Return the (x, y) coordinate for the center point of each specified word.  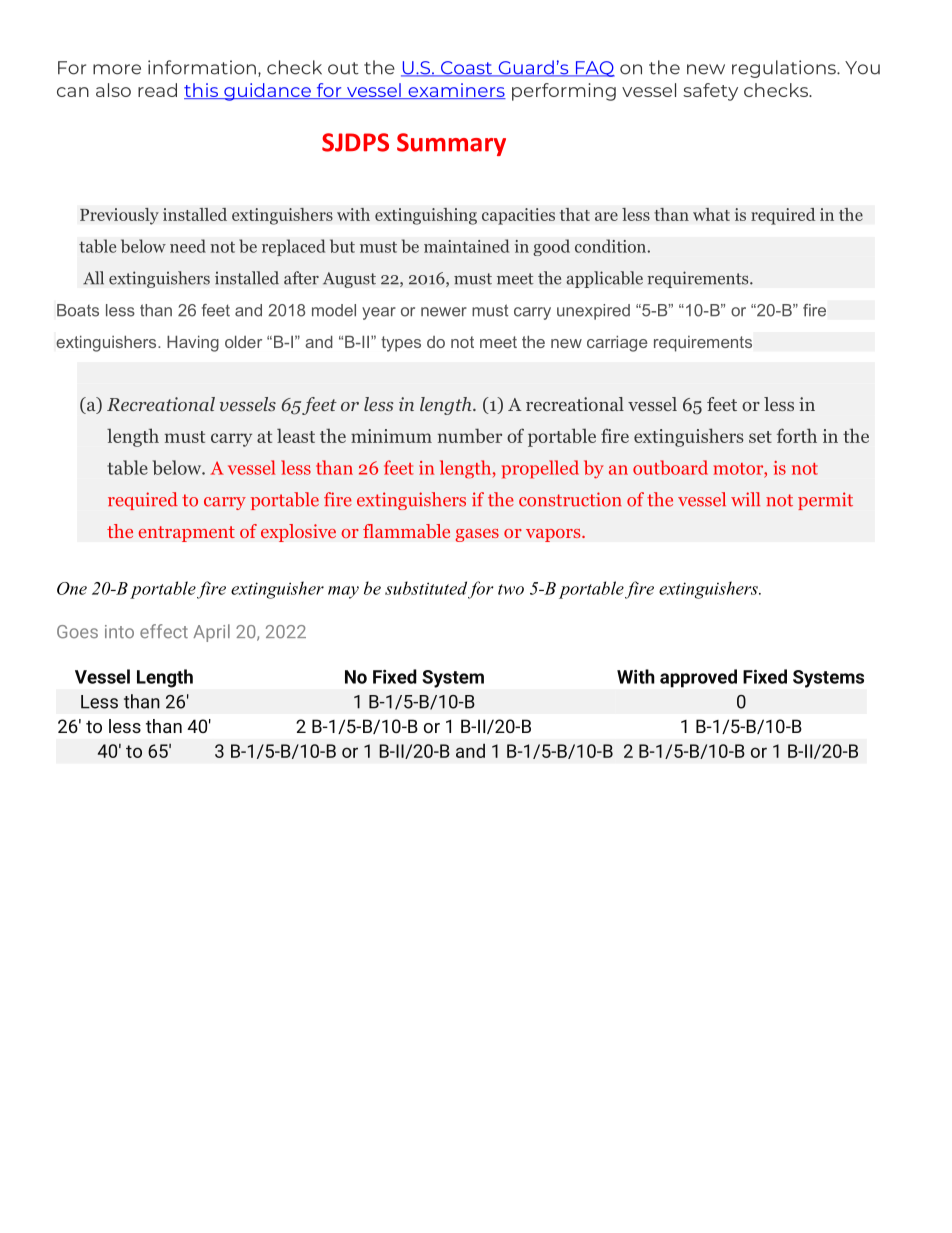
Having (193, 343)
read (157, 90)
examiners (456, 91)
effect (164, 631)
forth (797, 435)
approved (698, 678)
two (511, 589)
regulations (785, 69)
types (401, 344)
